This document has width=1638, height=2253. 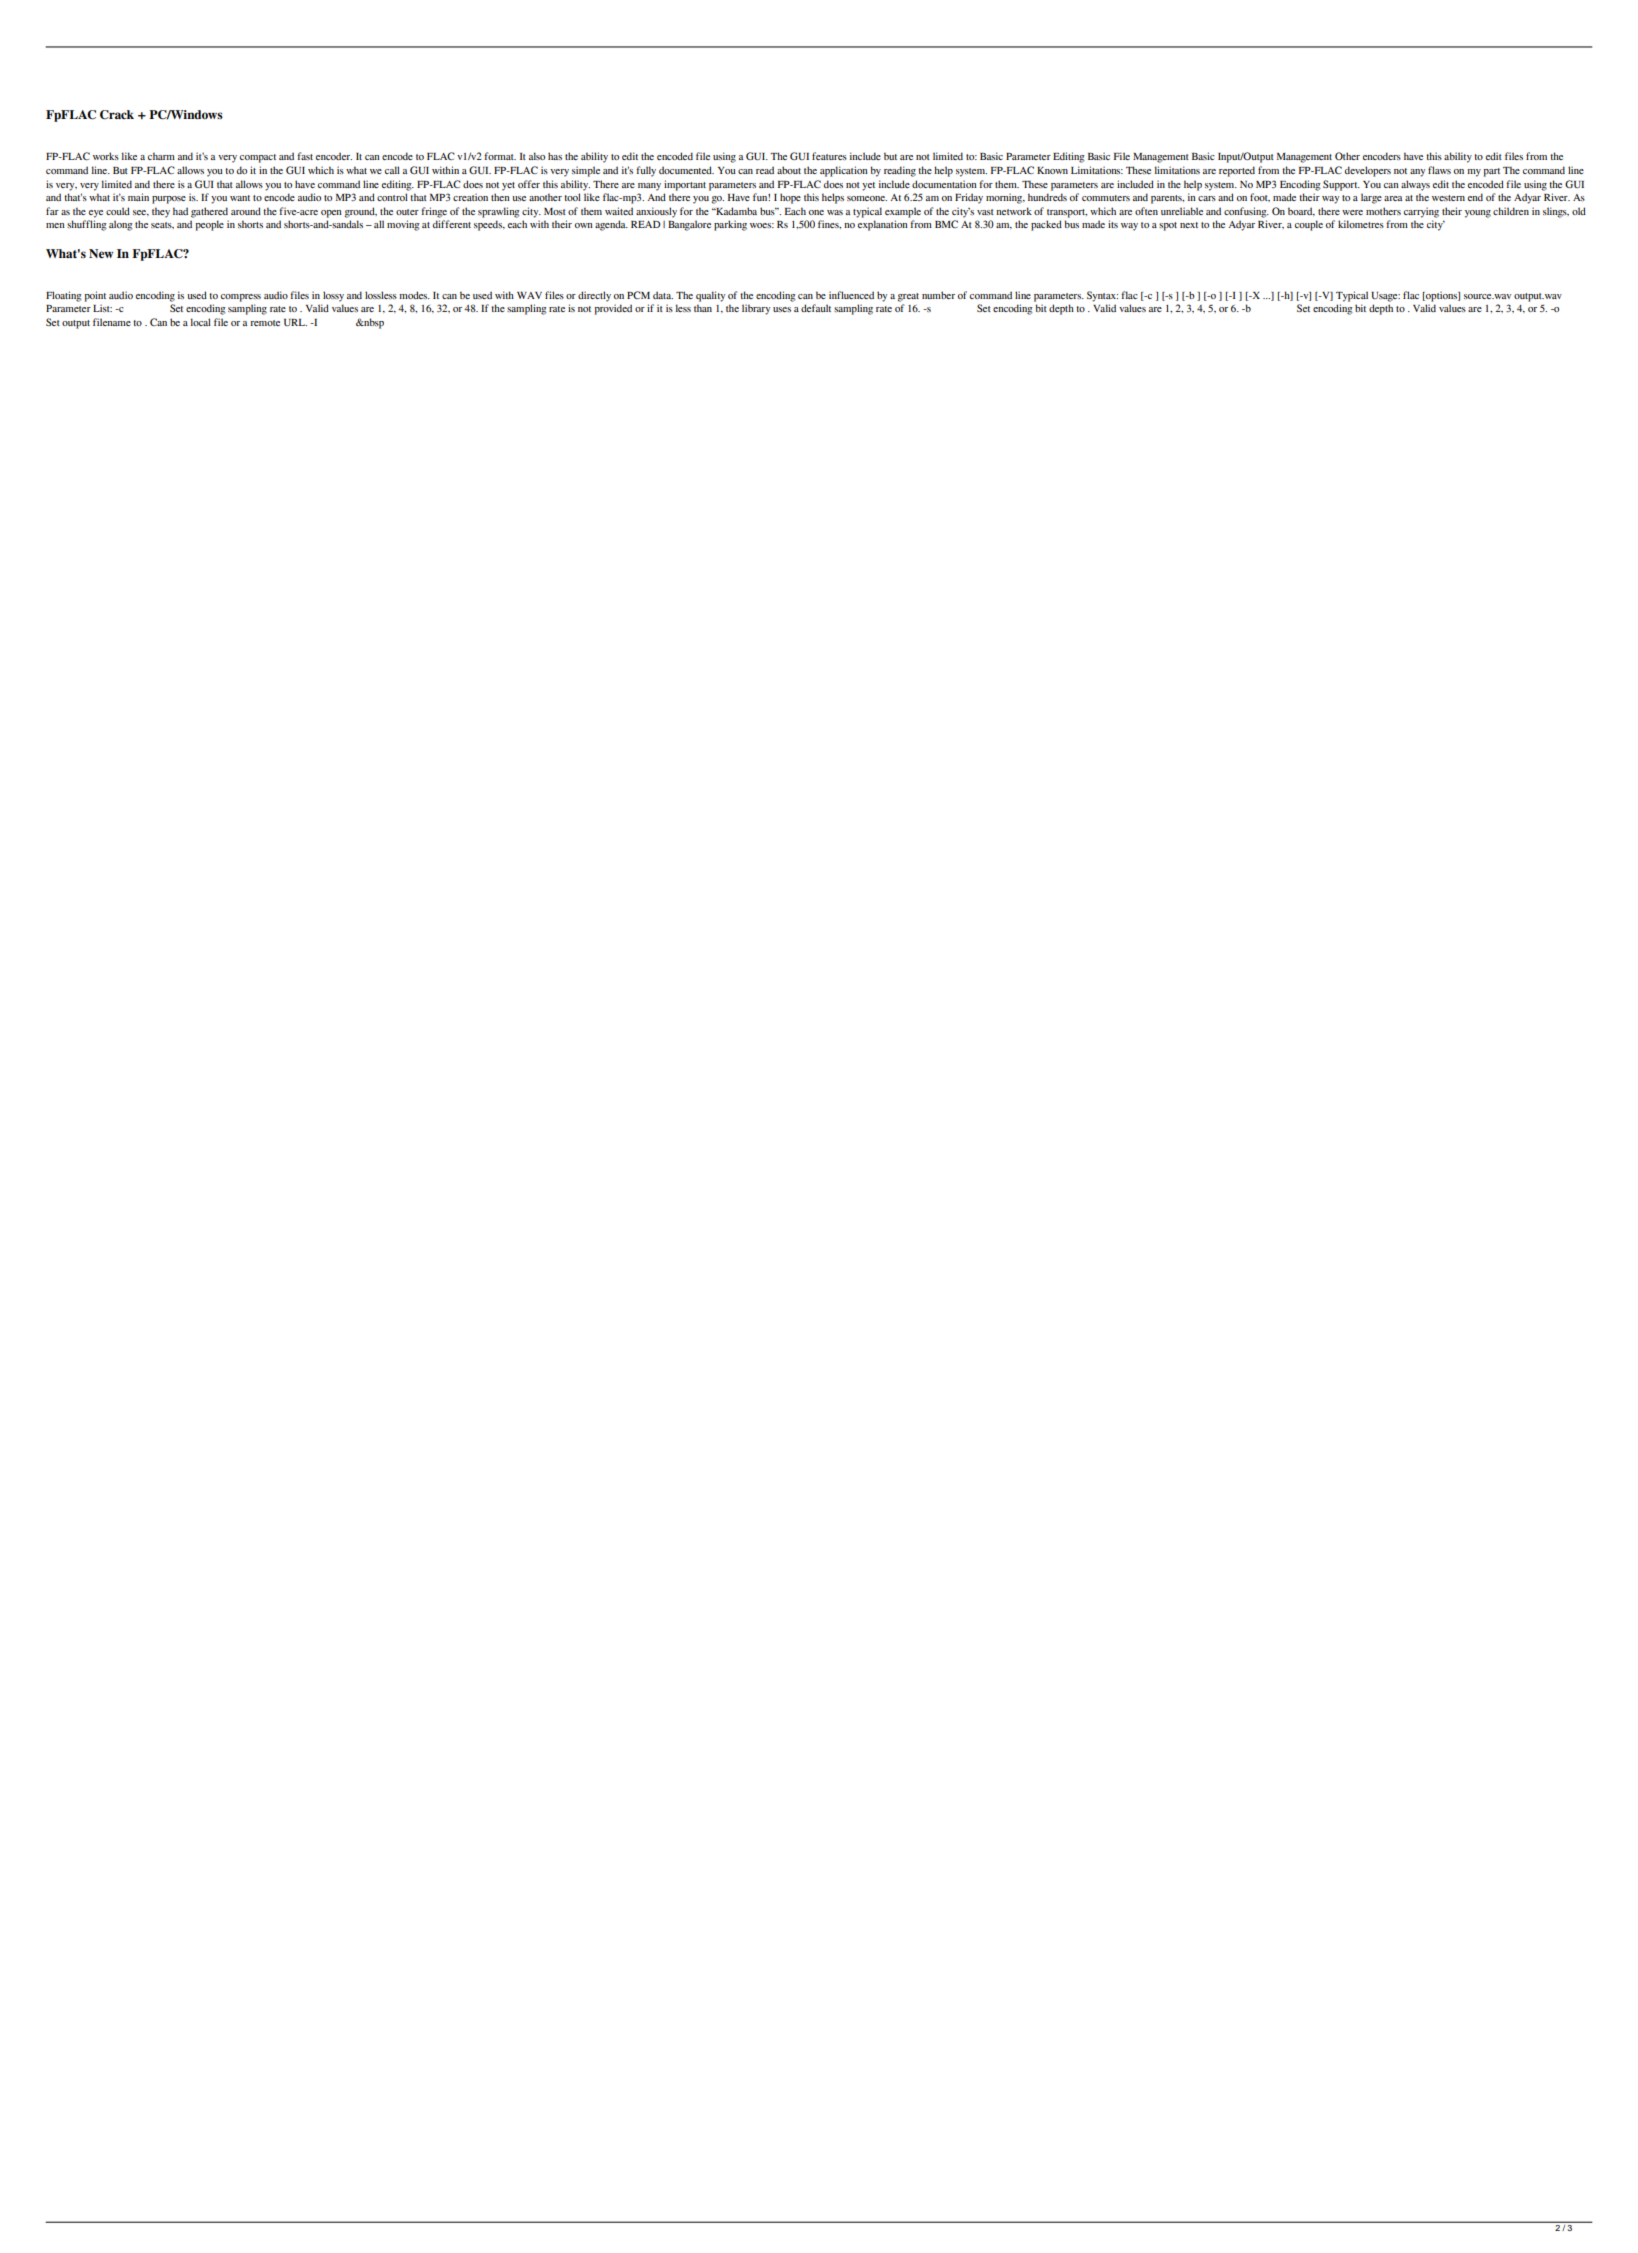 I want to click on was, so click(x=835, y=212).
